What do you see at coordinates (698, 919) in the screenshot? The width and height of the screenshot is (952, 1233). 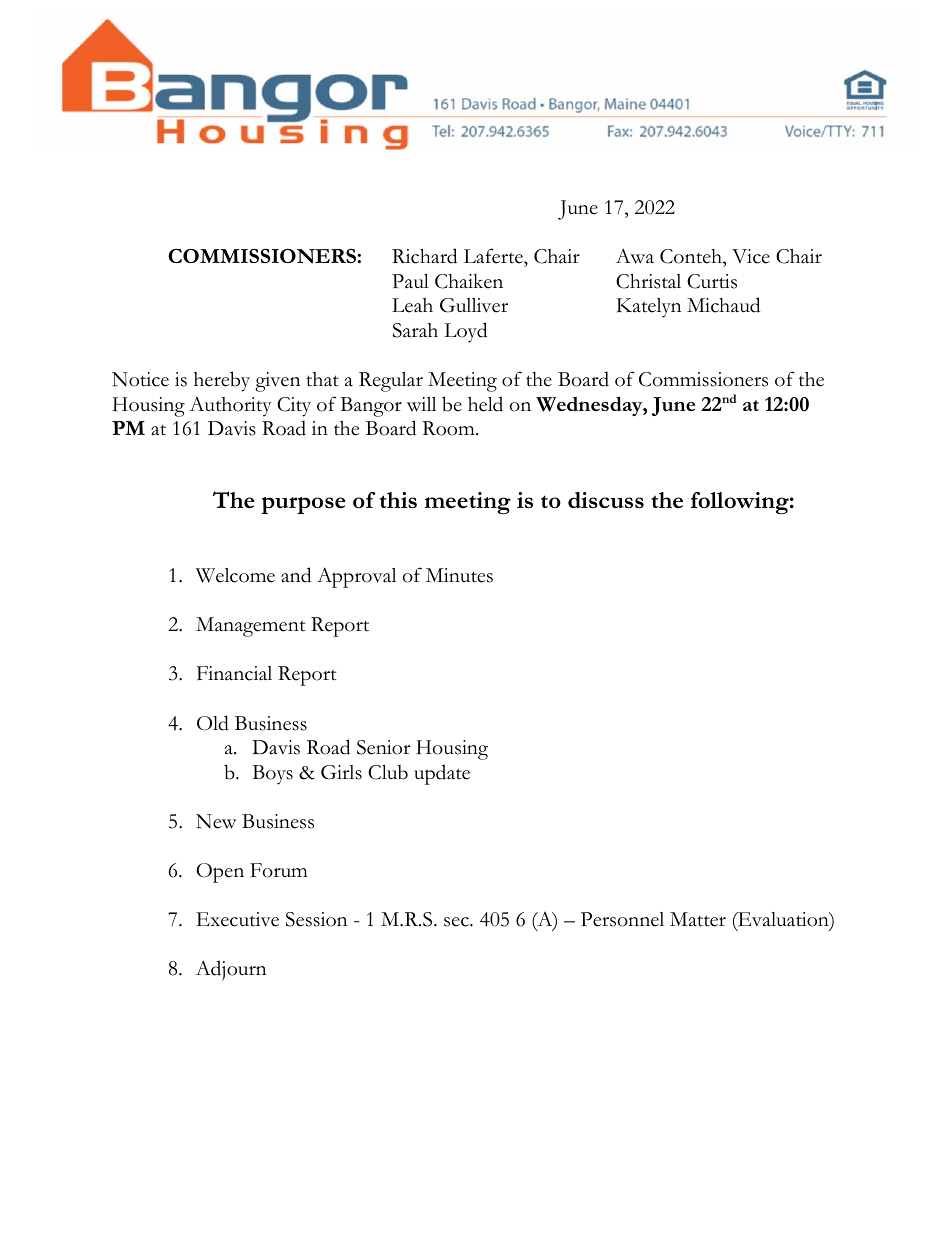 I see `Matter` at bounding box center [698, 919].
